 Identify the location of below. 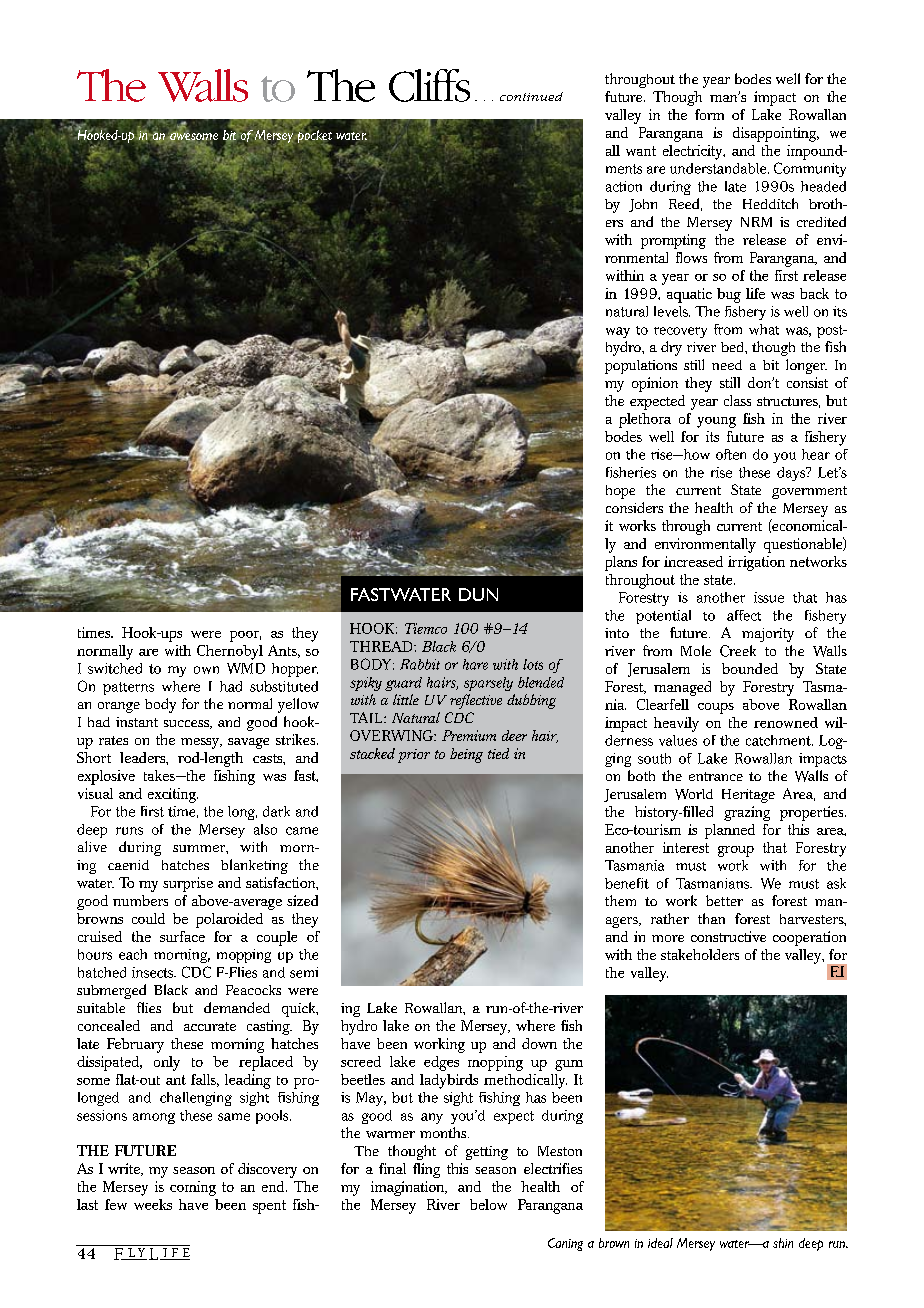
(488, 1204).
